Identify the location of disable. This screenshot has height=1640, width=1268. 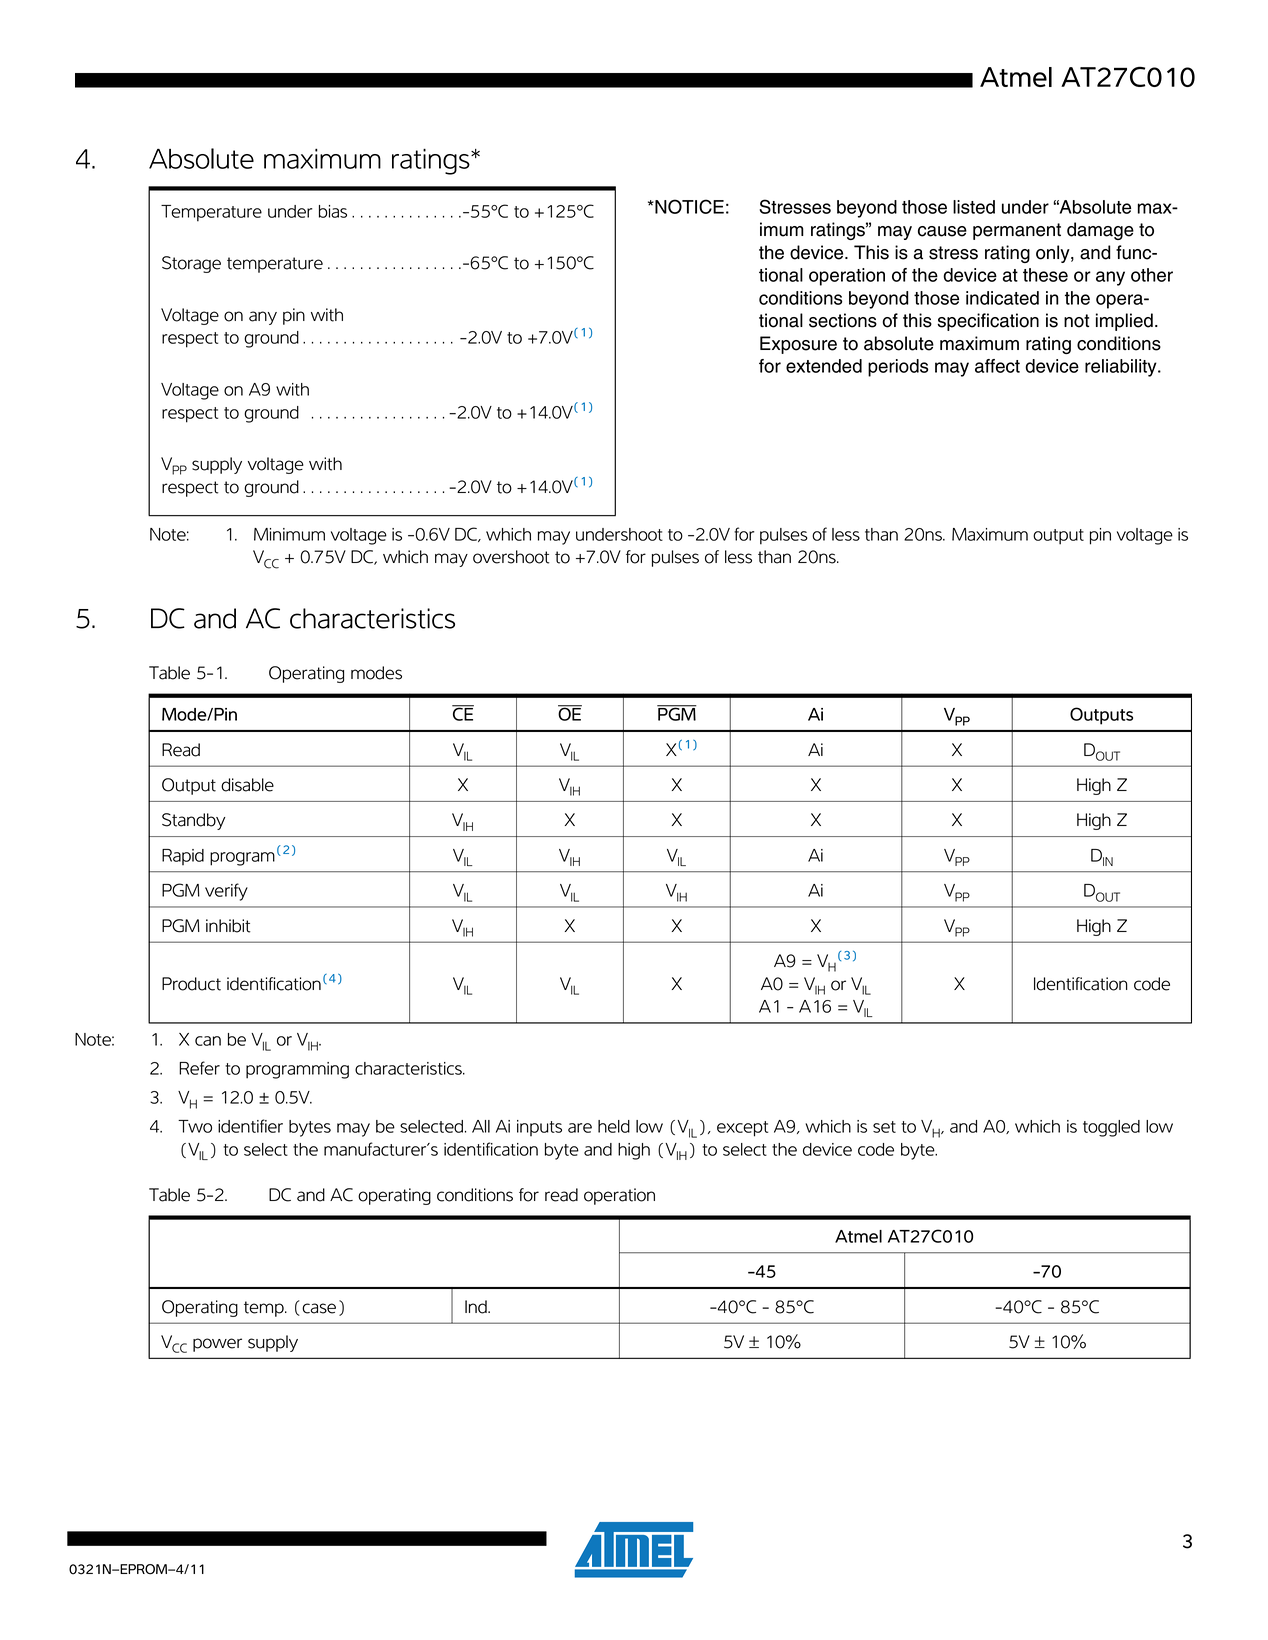
(247, 785).
